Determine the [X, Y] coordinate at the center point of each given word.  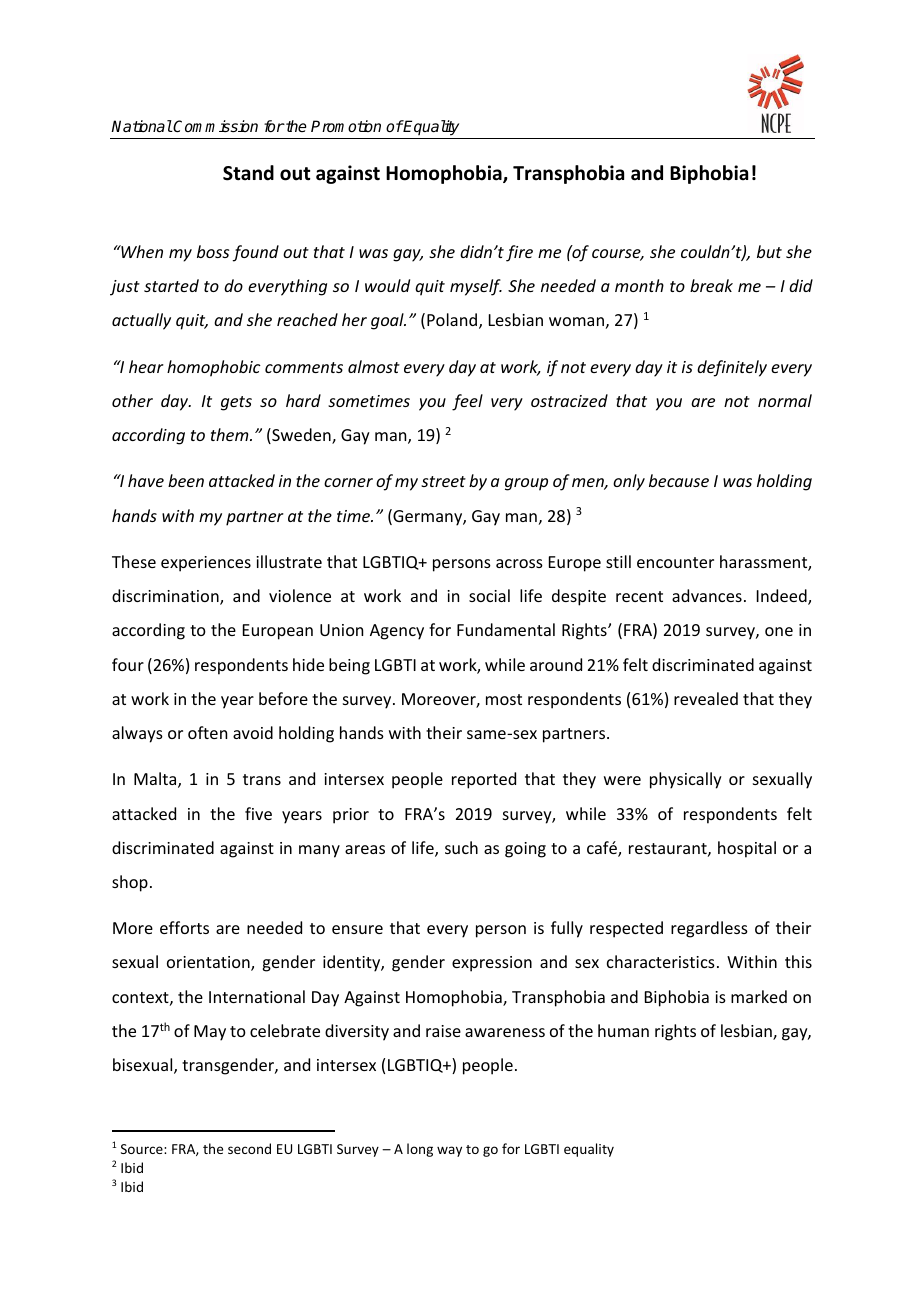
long [420, 1150]
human [623, 1030]
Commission [215, 126]
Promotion [346, 126]
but [769, 251]
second [249, 1148]
